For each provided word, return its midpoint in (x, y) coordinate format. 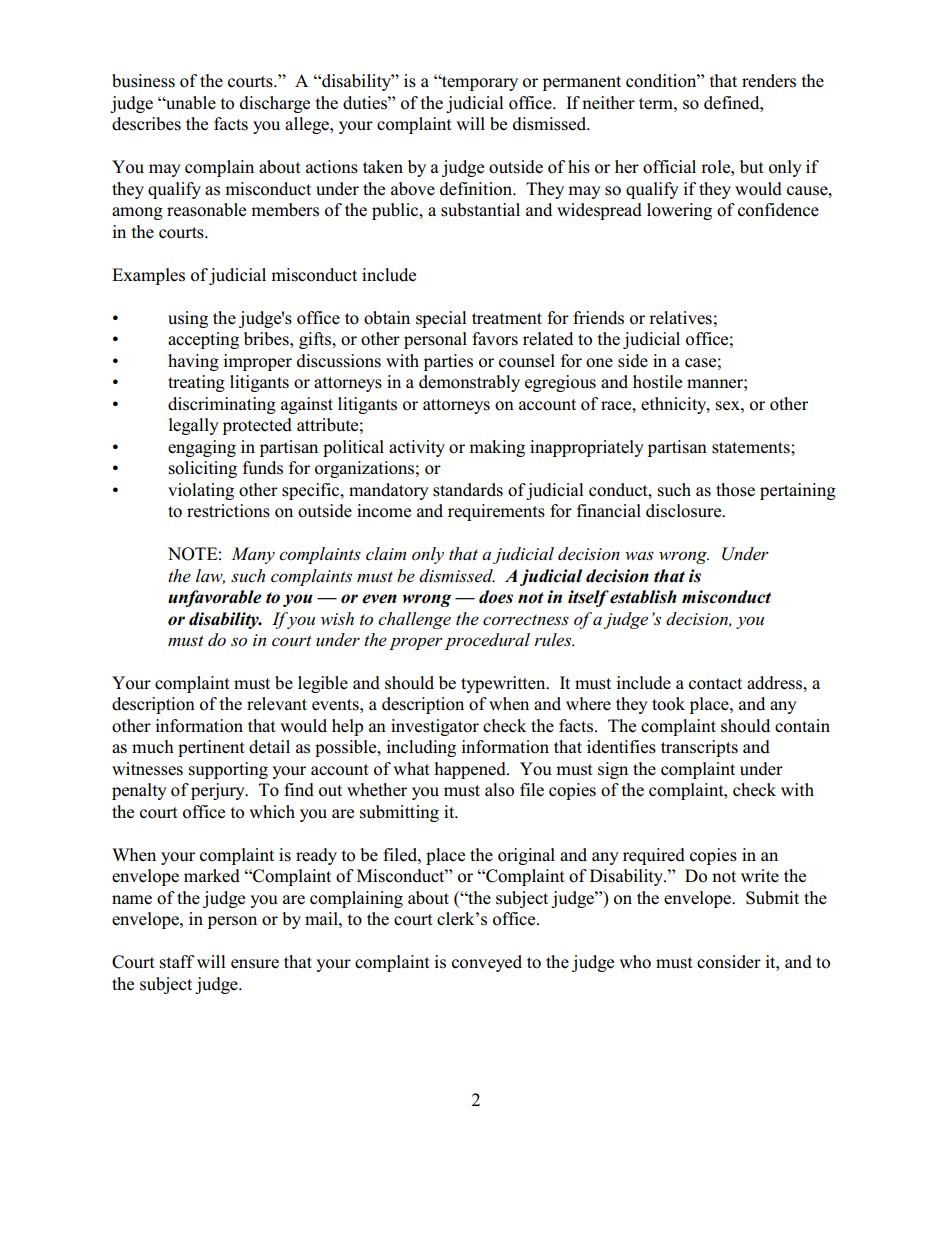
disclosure (685, 511)
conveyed (487, 963)
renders (769, 81)
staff (177, 962)
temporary (479, 82)
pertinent (211, 748)
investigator (435, 727)
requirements (496, 512)
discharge (275, 104)
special (441, 319)
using (188, 319)
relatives (680, 318)
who (635, 962)
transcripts (699, 748)
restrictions (228, 511)
